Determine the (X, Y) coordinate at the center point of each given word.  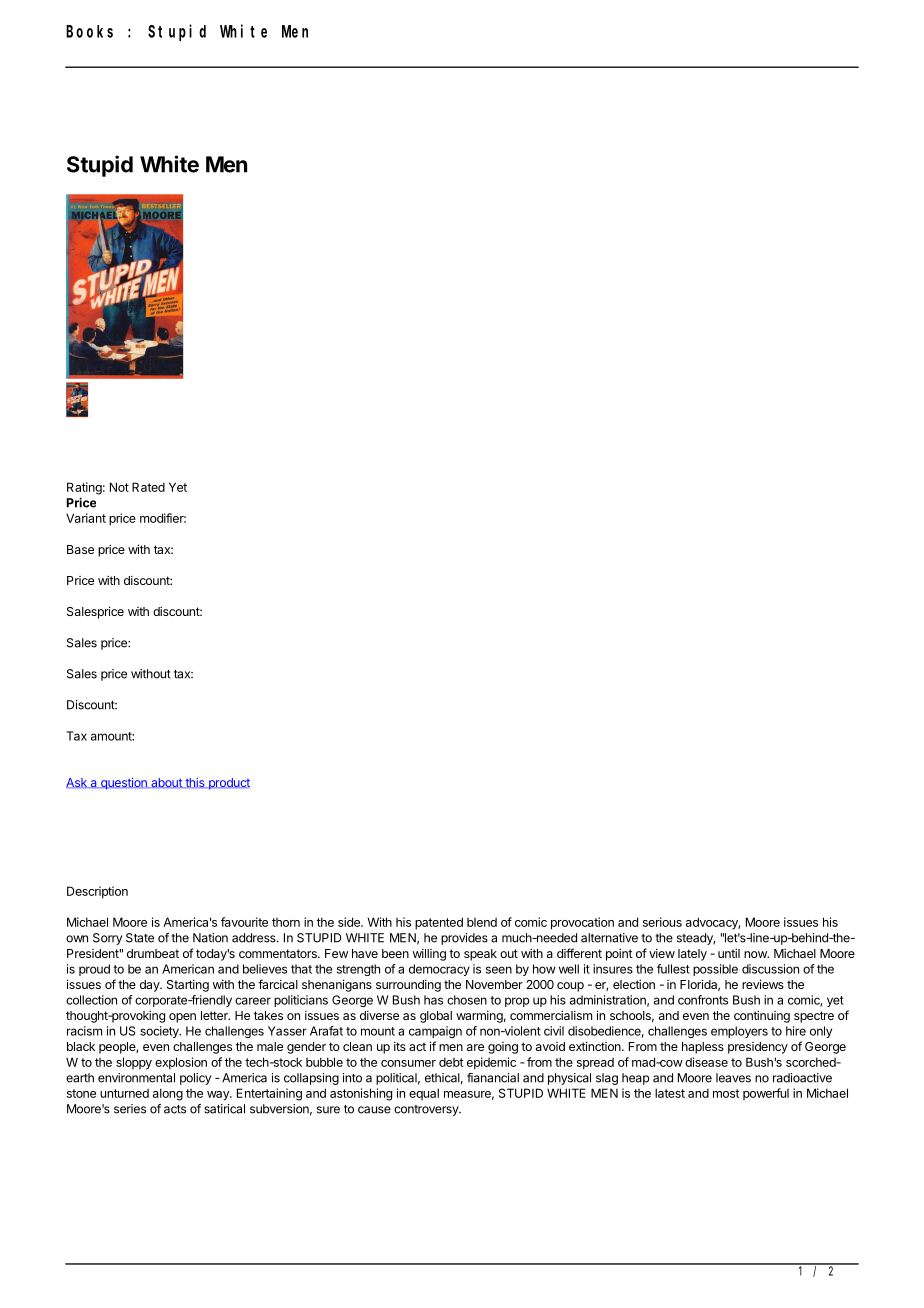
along (168, 1094)
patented (439, 923)
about (166, 783)
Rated (148, 487)
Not (119, 487)
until (729, 953)
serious (662, 922)
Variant (86, 518)
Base (80, 549)
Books (89, 31)
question (123, 784)
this (195, 783)
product (228, 784)
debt (451, 1062)
